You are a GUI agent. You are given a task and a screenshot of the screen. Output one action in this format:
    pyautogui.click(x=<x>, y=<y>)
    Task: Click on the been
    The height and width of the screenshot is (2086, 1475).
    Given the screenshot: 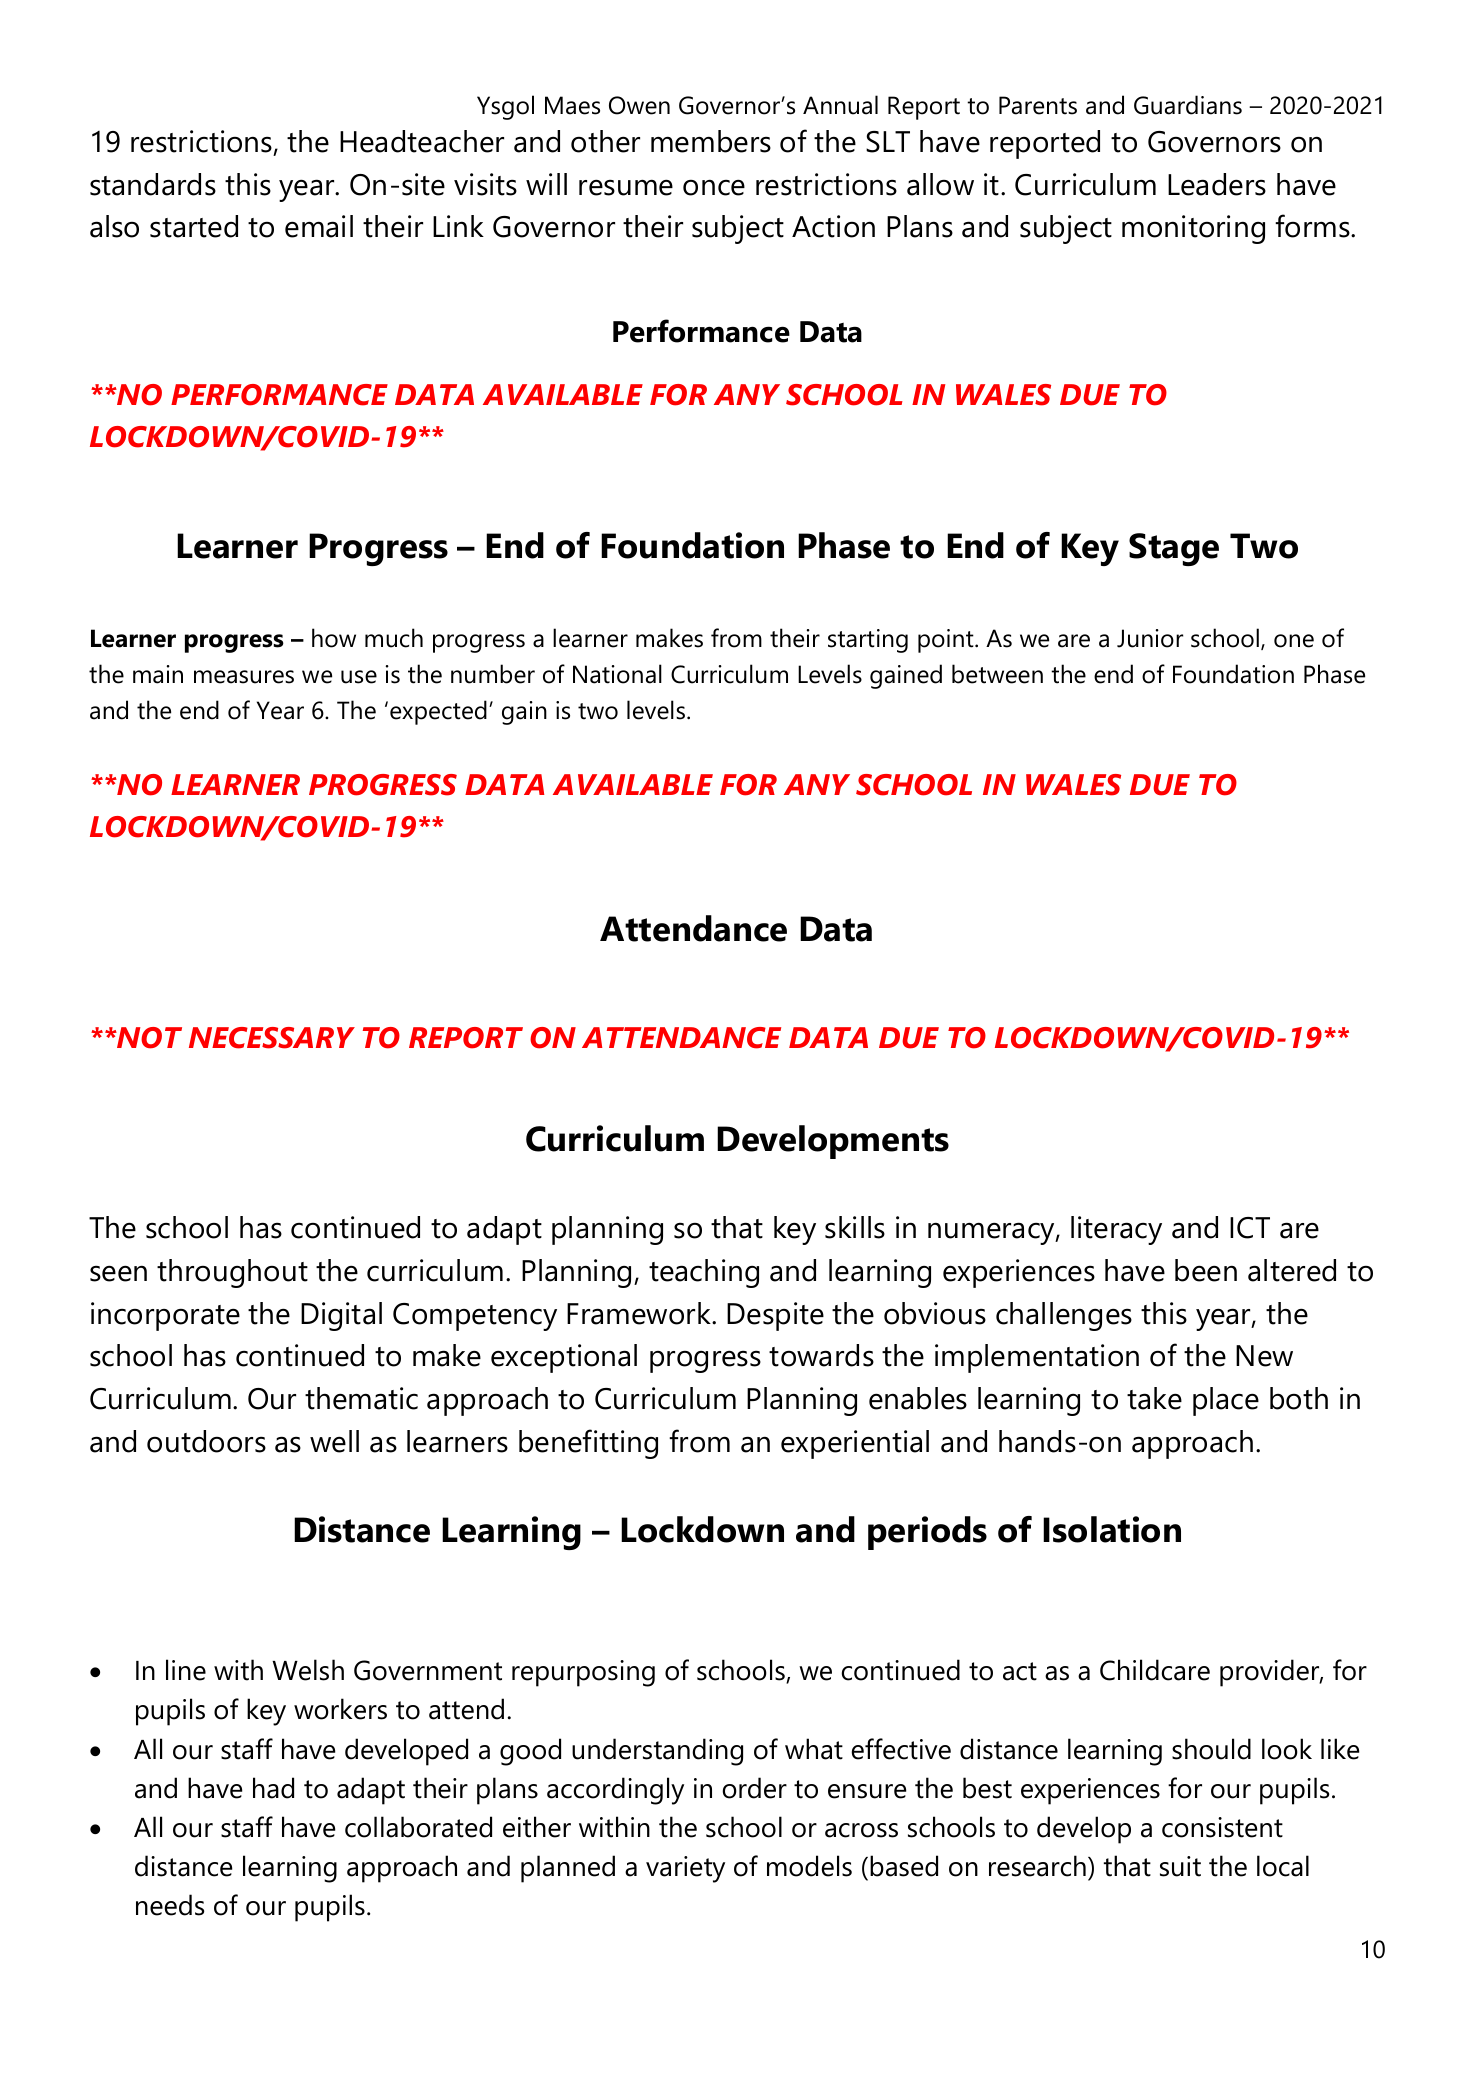 What is the action you would take?
    pyautogui.click(x=1206, y=1270)
